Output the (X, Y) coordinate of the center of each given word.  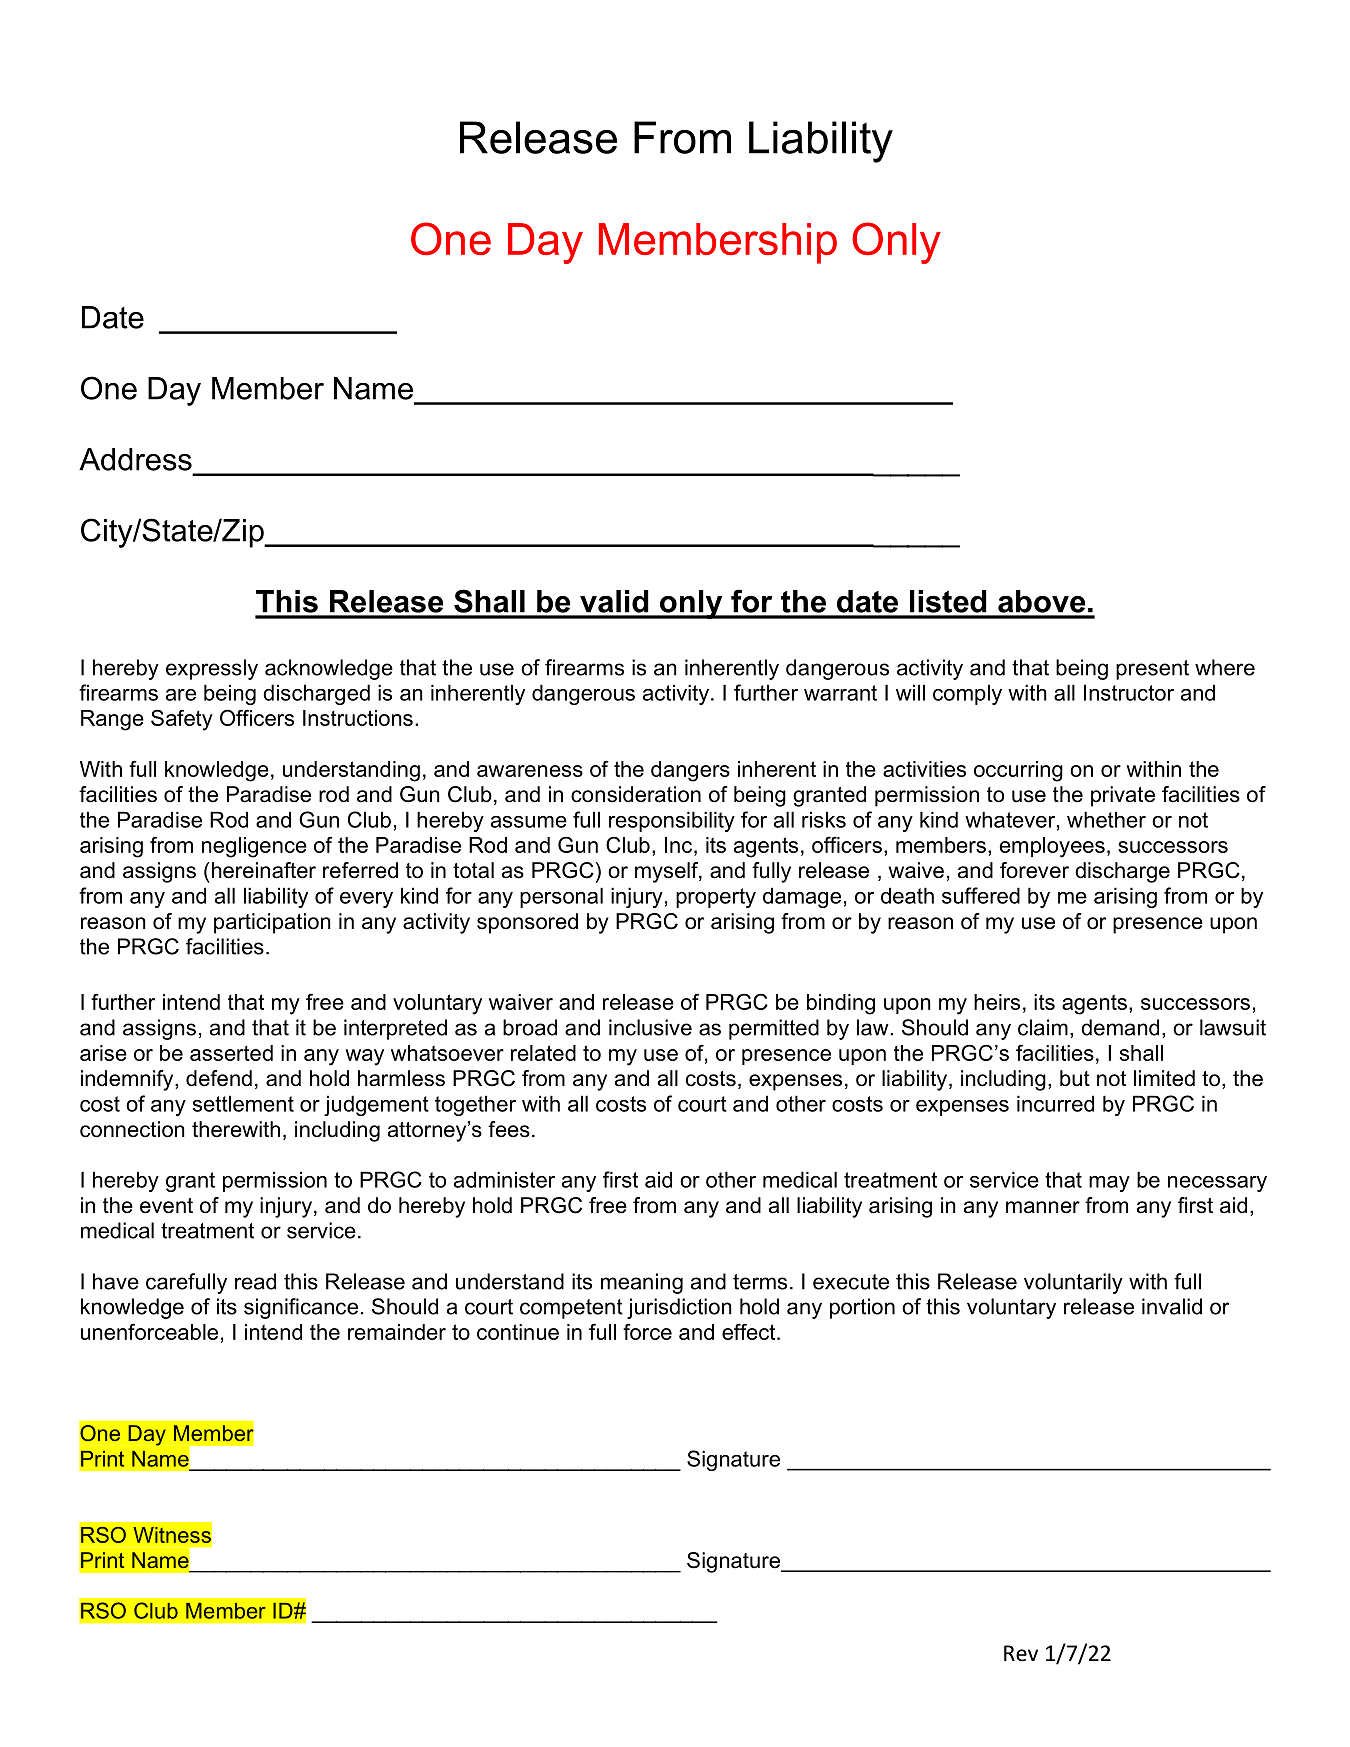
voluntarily (1073, 1283)
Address (135, 459)
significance (301, 1308)
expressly (212, 669)
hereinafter (262, 870)
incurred (1055, 1103)
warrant (840, 693)
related (543, 1053)
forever (1034, 870)
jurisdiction (679, 1308)
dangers (690, 771)
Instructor (1129, 692)
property (716, 898)
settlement (243, 1103)
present (1152, 670)
